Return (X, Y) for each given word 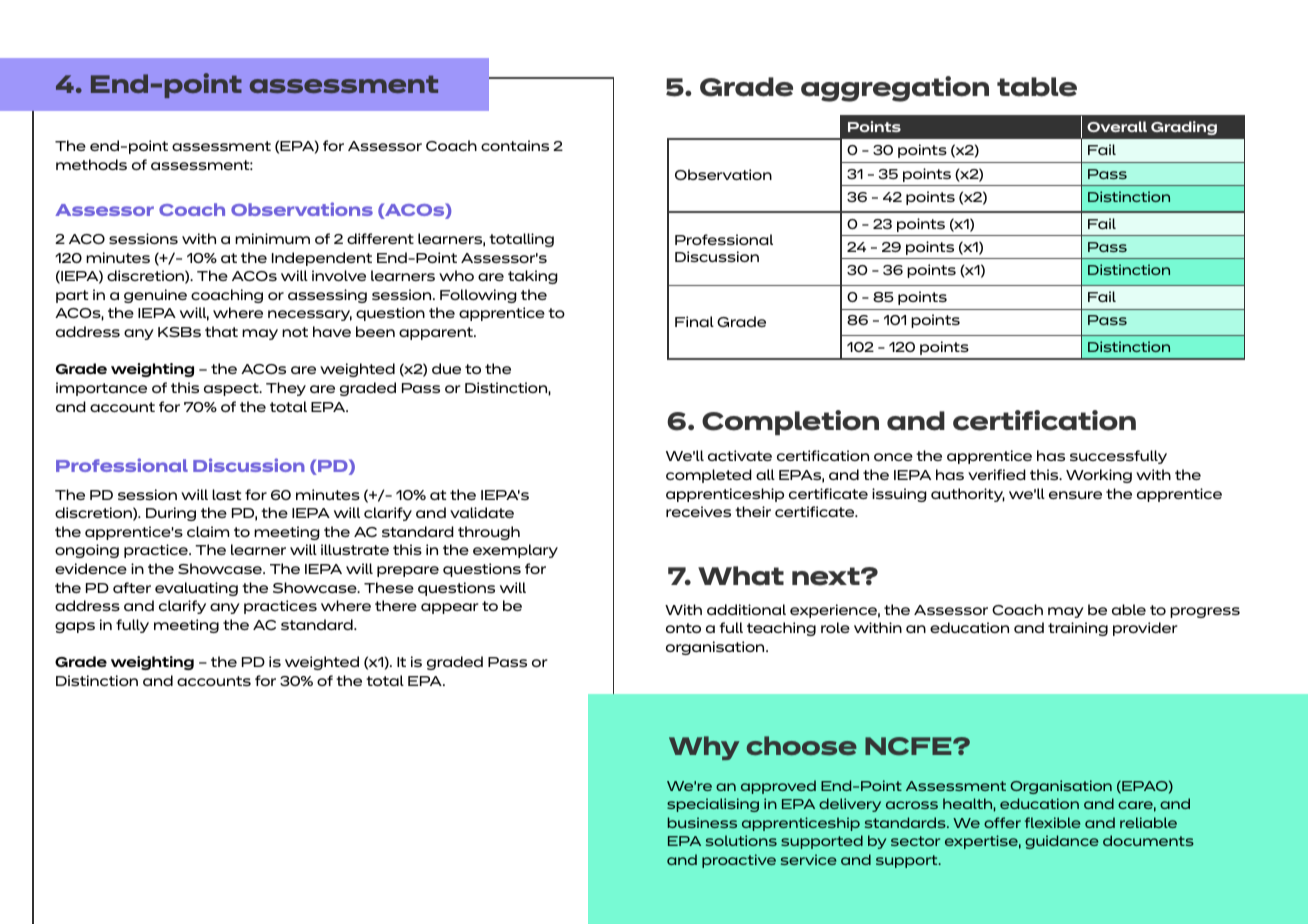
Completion (790, 422)
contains (515, 145)
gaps (75, 627)
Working (1099, 476)
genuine (155, 296)
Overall (1117, 126)
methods (91, 164)
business (702, 822)
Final (694, 321)
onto (683, 628)
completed (709, 476)
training (1078, 629)
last (226, 494)
